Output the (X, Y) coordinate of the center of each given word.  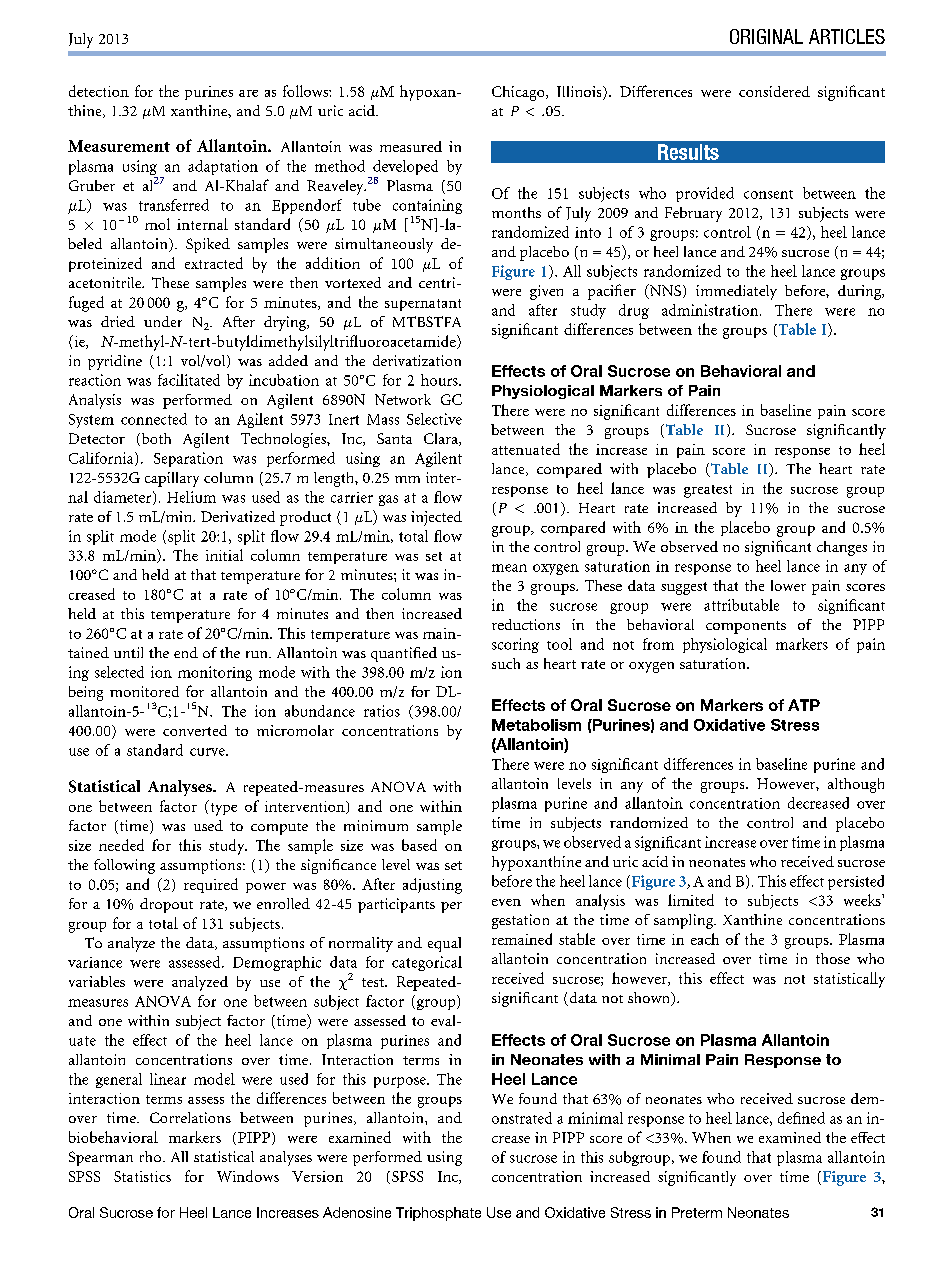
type (222, 808)
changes (842, 548)
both (155, 439)
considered (774, 91)
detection (99, 91)
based (419, 845)
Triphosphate (438, 1214)
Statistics (142, 1176)
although (856, 785)
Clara (442, 439)
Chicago (519, 93)
